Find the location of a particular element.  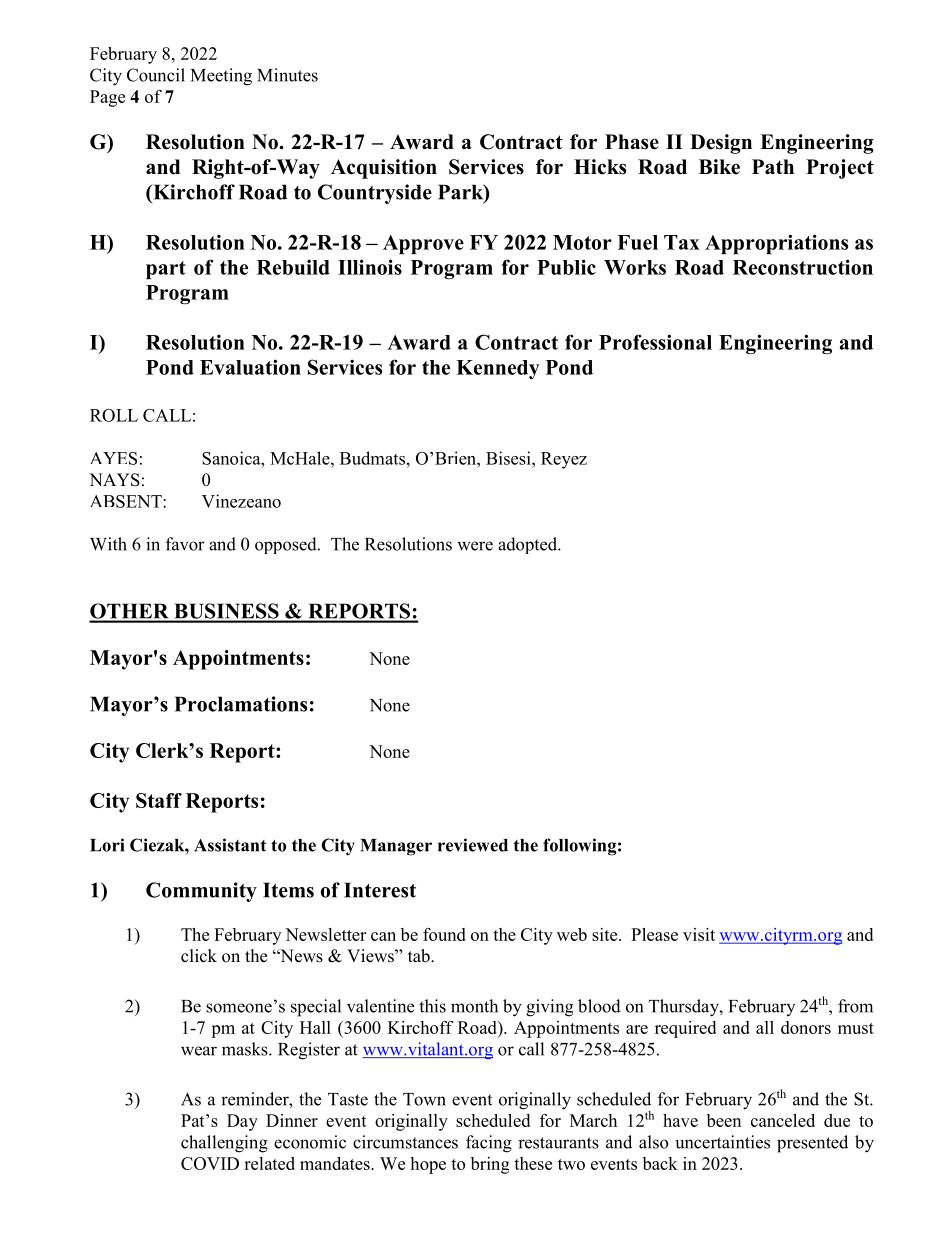

Acquisition is located at coordinates (384, 169).
